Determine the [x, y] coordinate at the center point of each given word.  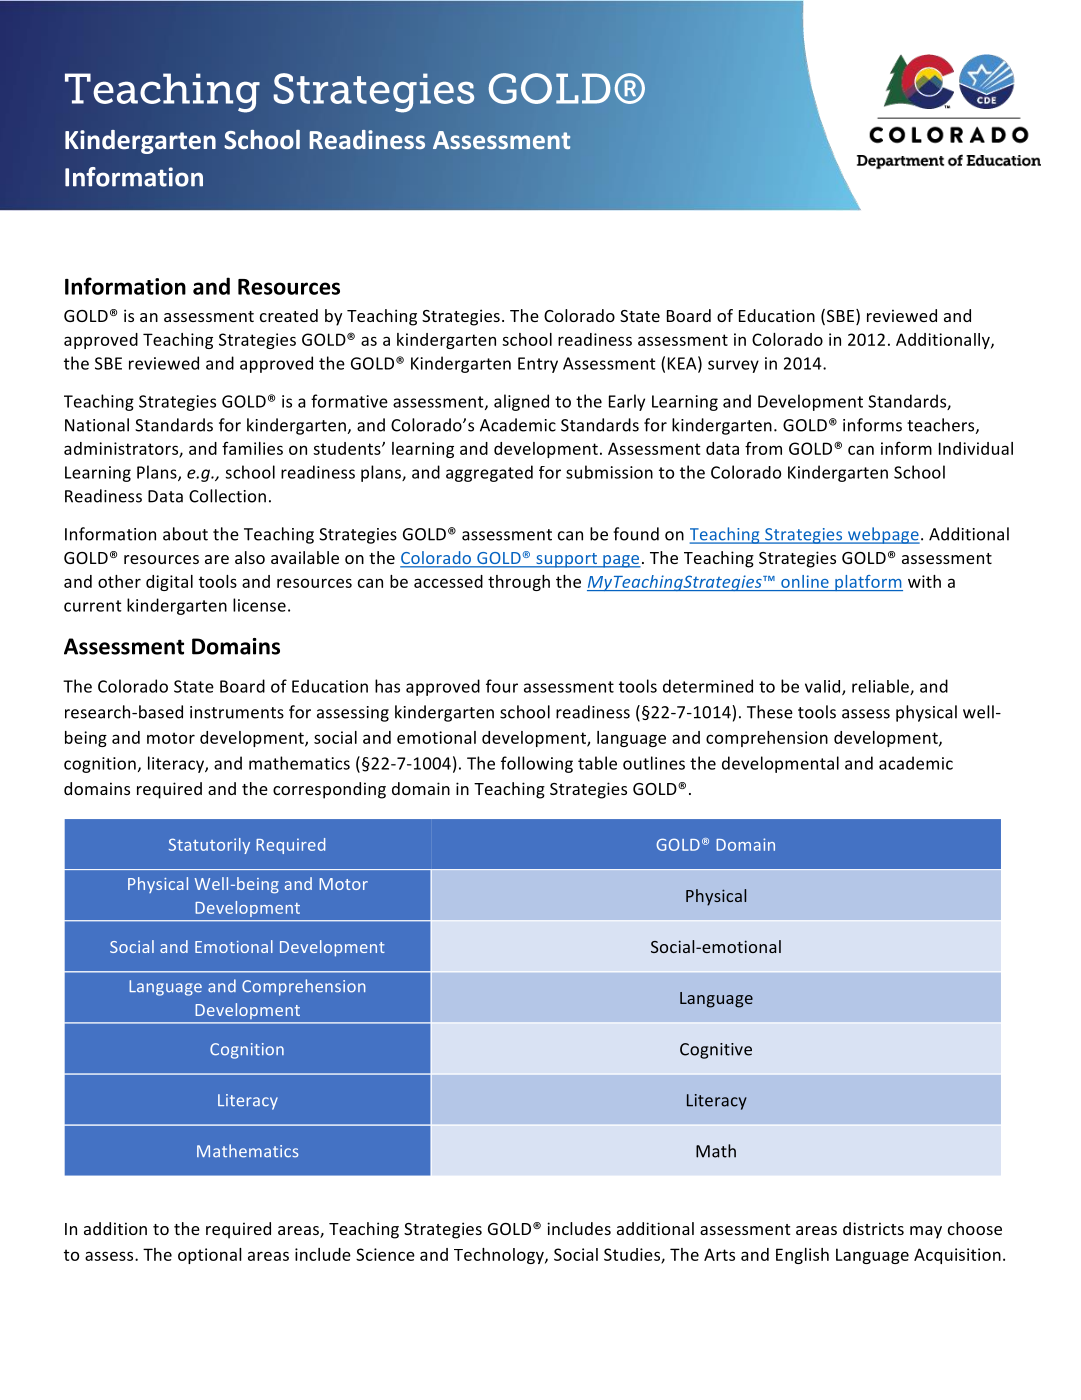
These [770, 712]
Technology [500, 1256]
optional [210, 1256]
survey [733, 366]
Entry [538, 365]
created [289, 315]
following [537, 764]
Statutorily [209, 846]
